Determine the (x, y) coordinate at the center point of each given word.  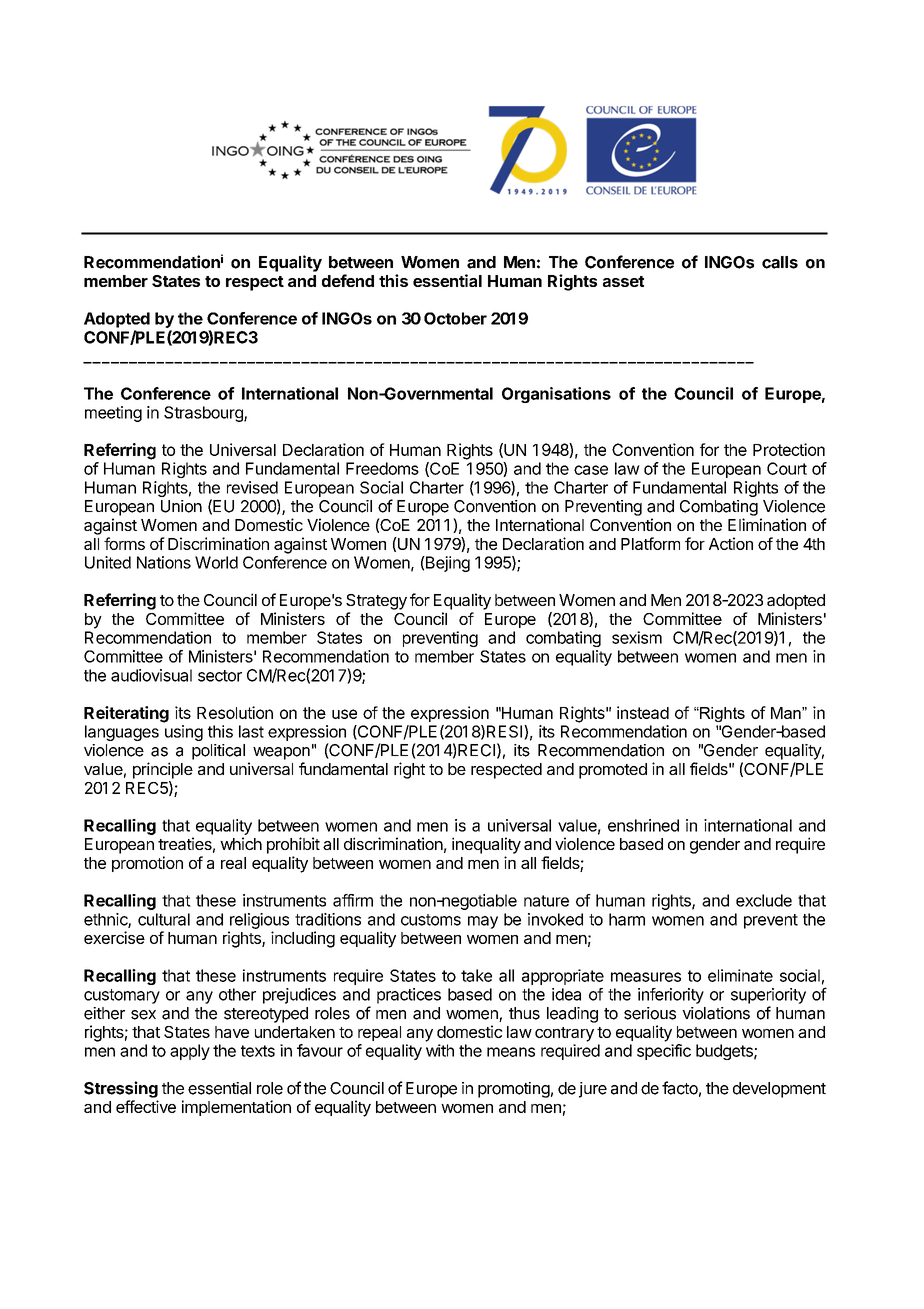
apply (190, 1052)
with (440, 1050)
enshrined (643, 825)
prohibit (293, 845)
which (241, 843)
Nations (164, 562)
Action (731, 543)
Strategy (376, 602)
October (455, 318)
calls (780, 262)
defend (348, 280)
